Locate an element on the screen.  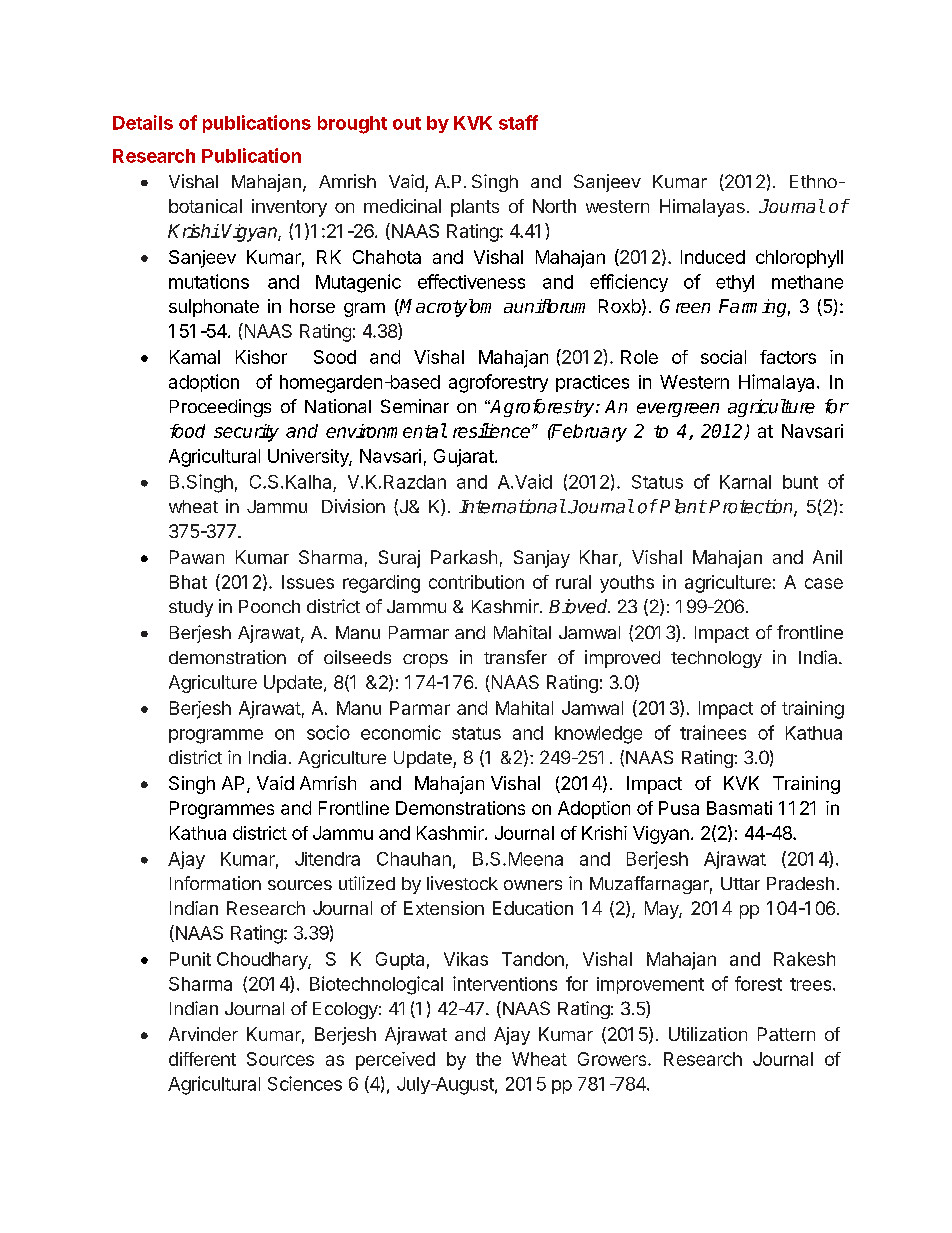
Details is located at coordinates (143, 122).
